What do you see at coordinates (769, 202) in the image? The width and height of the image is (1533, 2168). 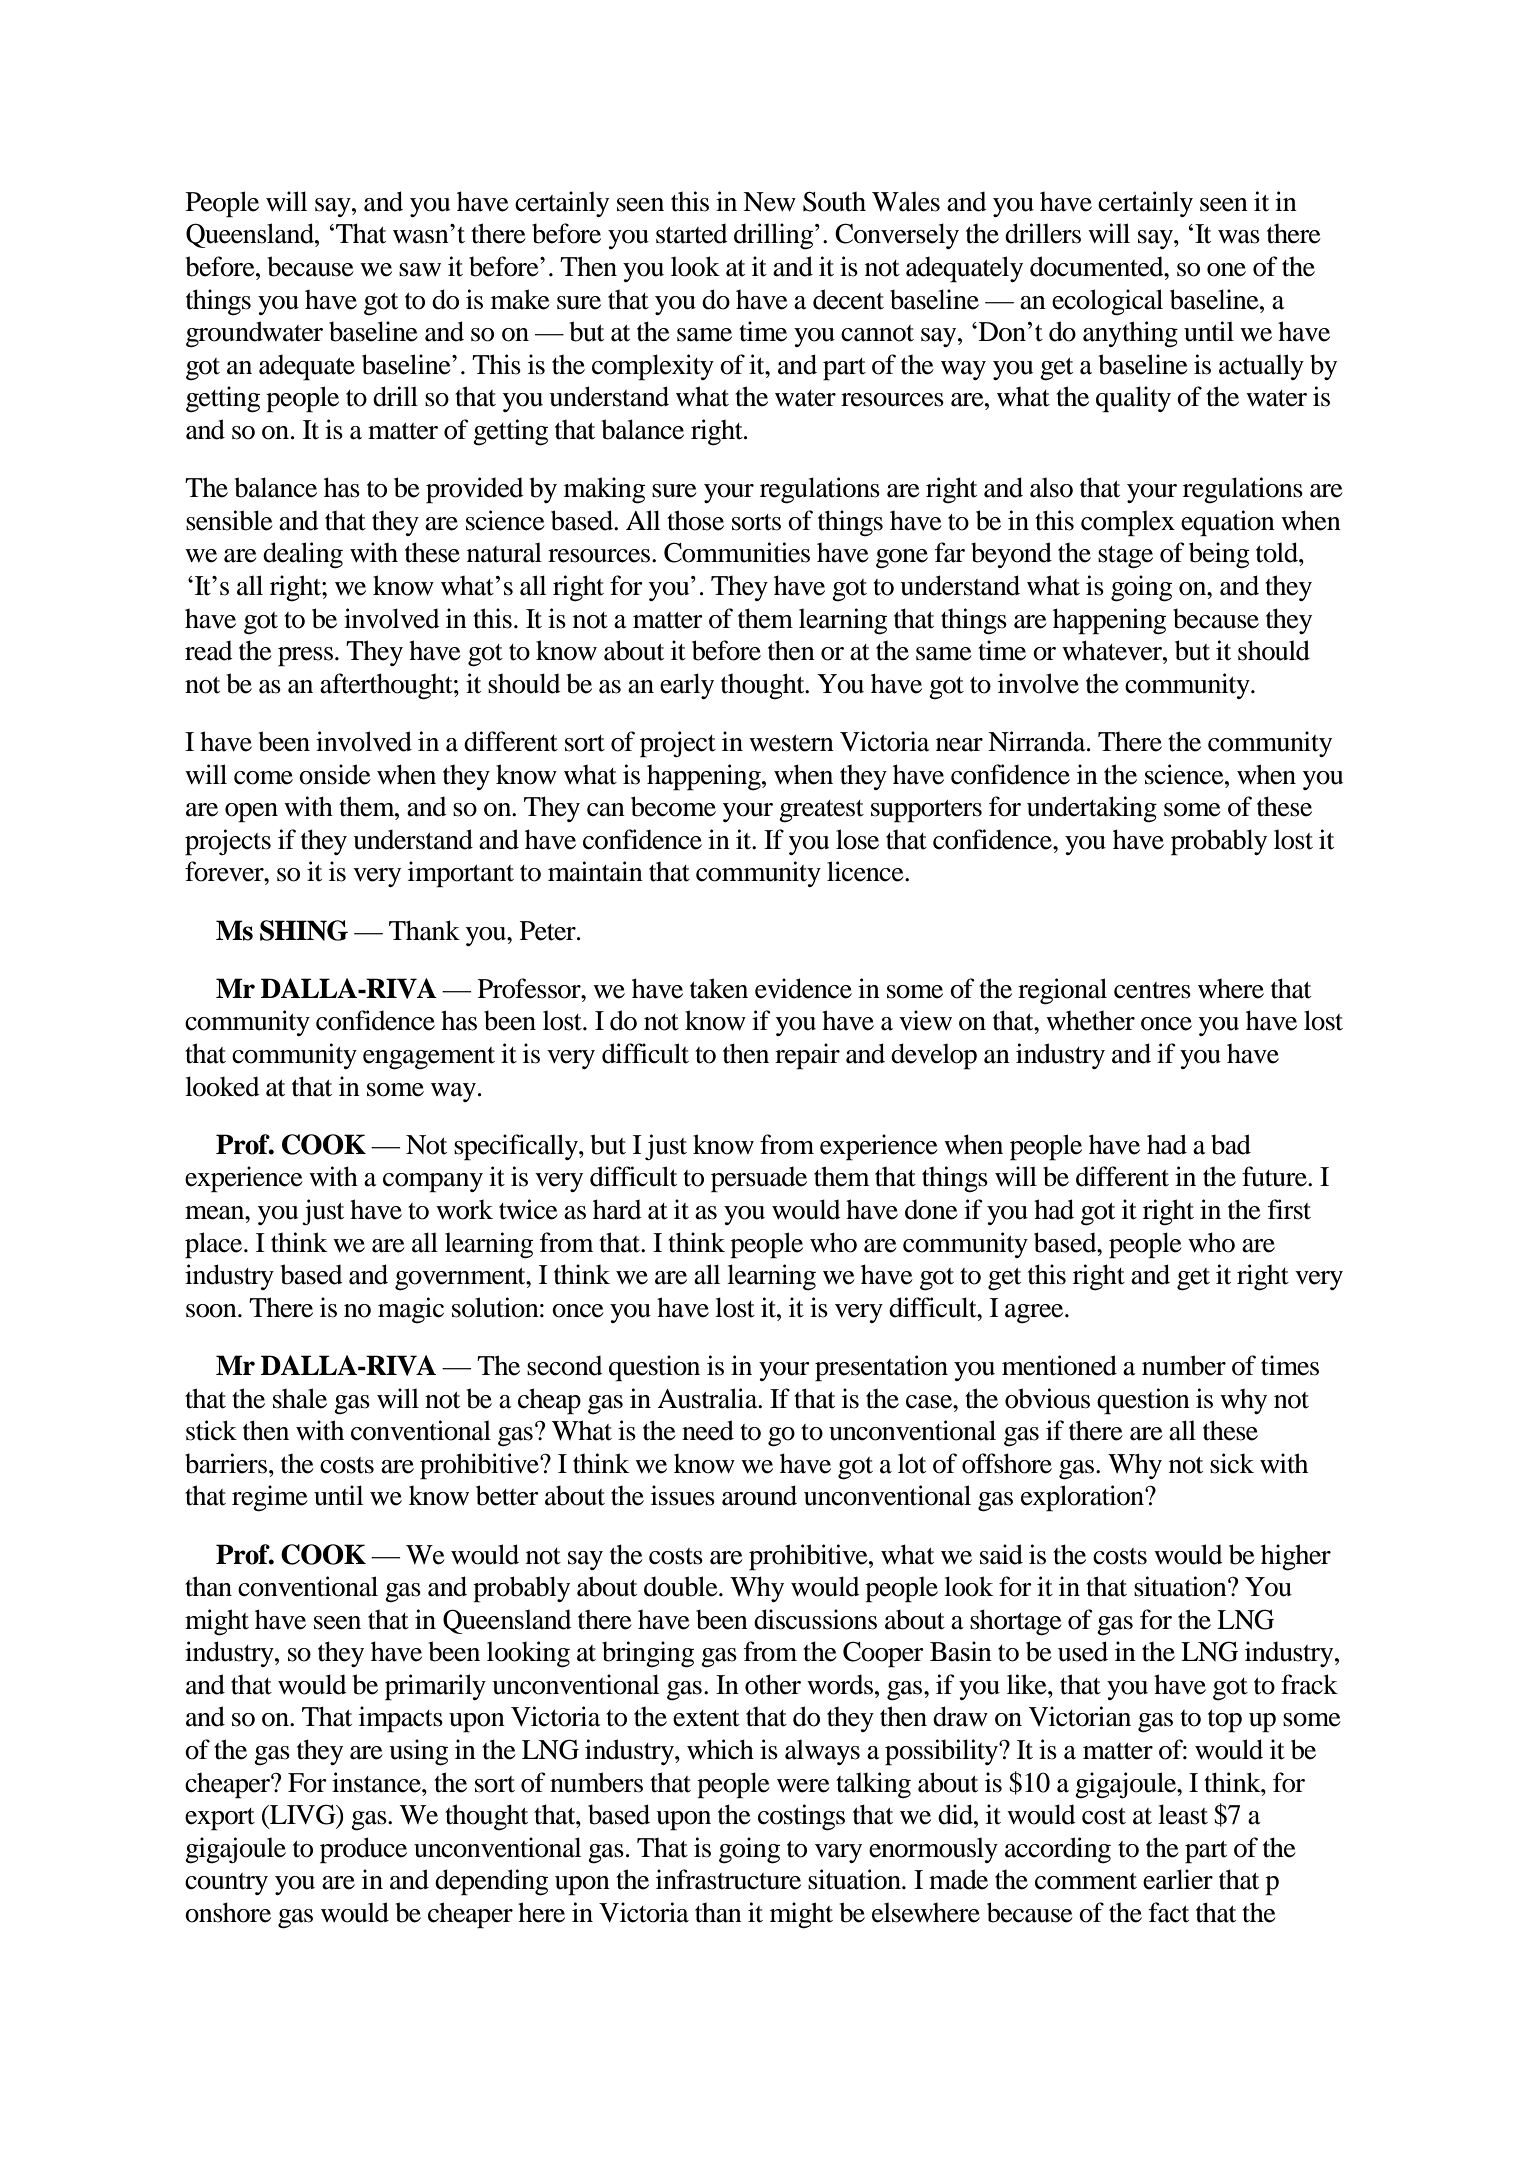 I see `New` at bounding box center [769, 202].
